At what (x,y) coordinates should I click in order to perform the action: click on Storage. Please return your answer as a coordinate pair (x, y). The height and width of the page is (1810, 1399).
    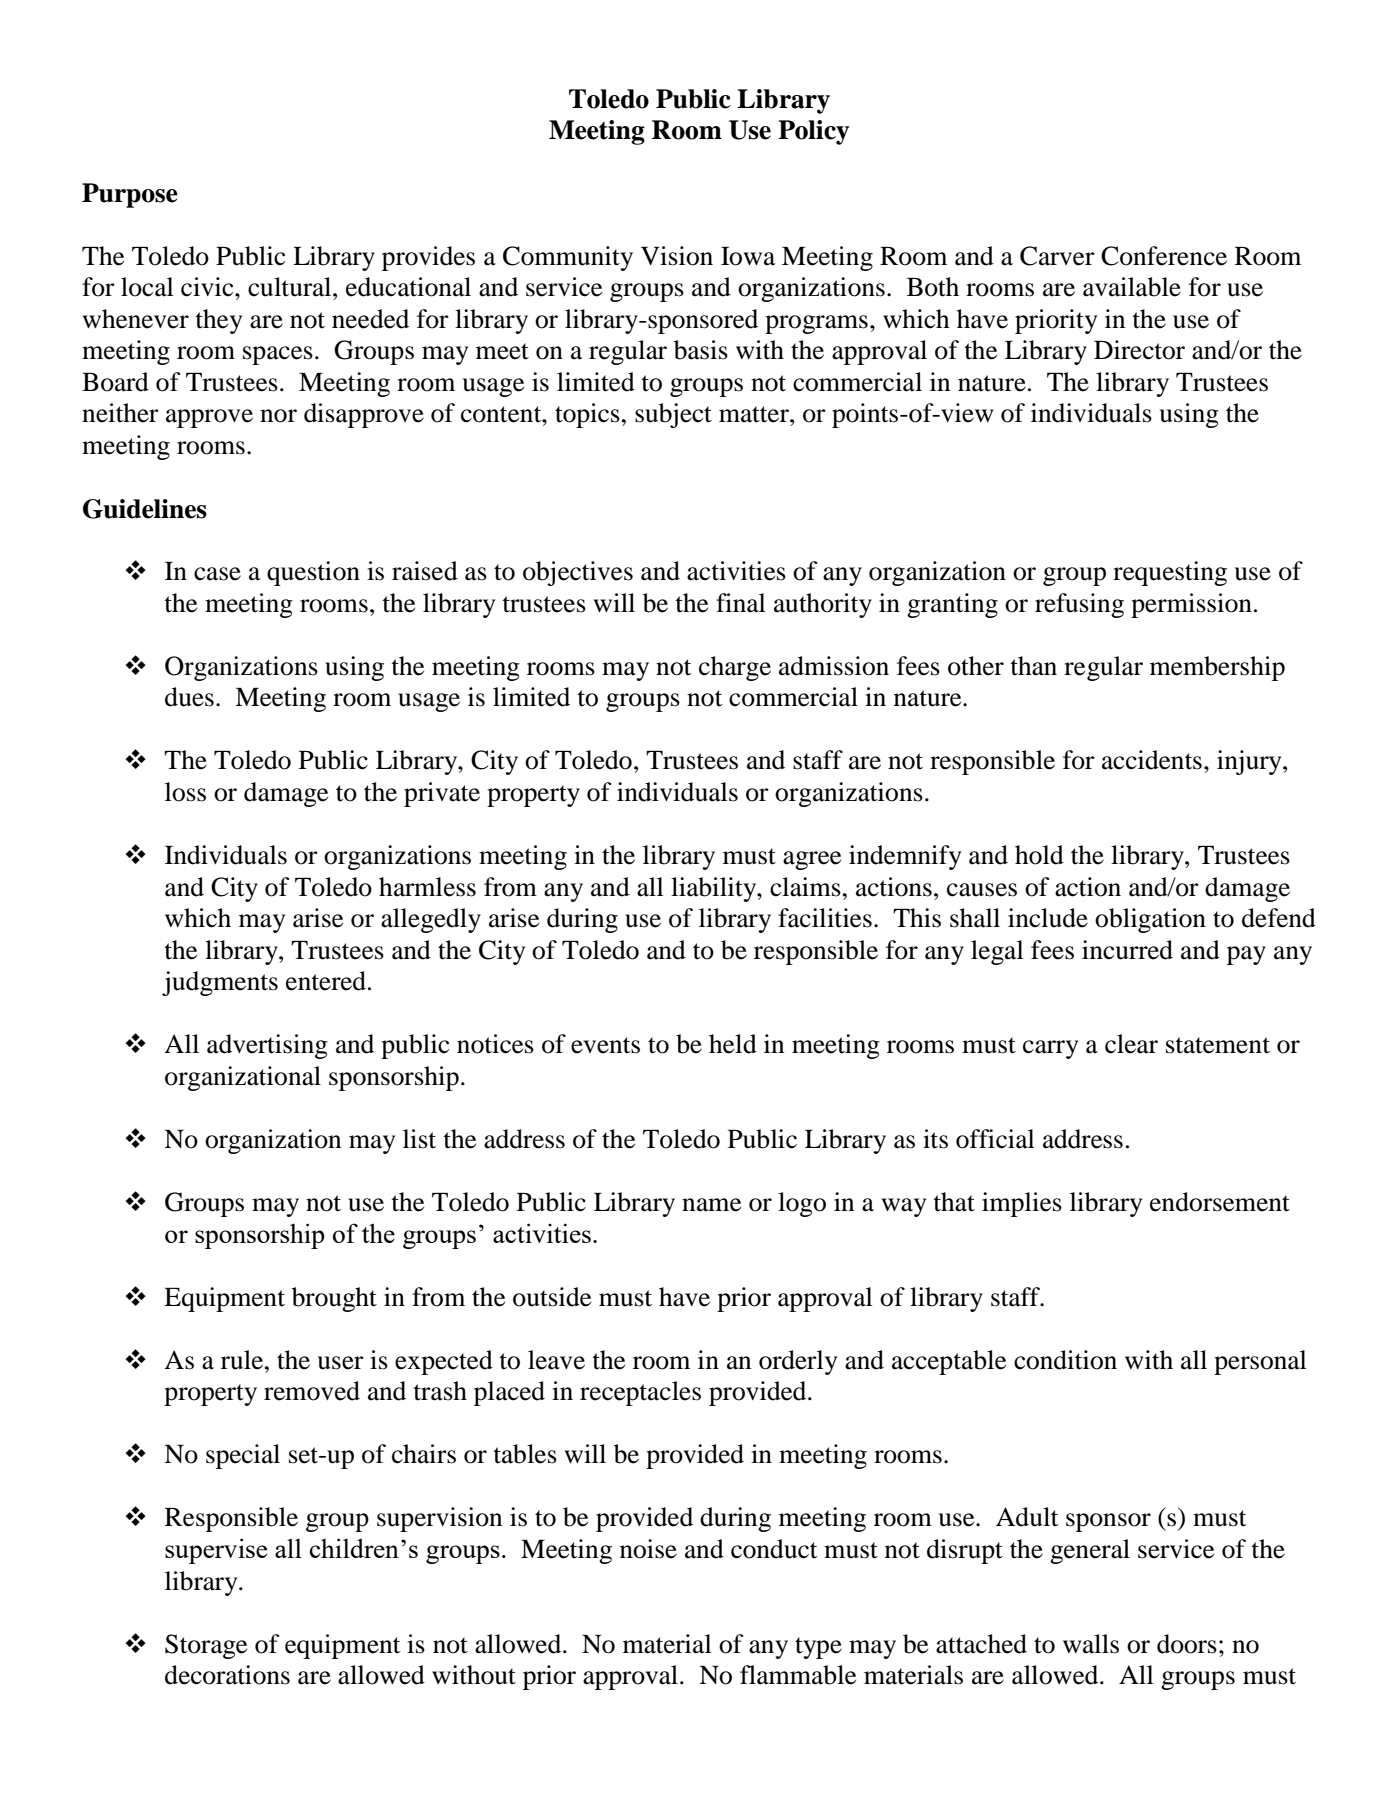
    Looking at the image, I should click on (206, 1646).
